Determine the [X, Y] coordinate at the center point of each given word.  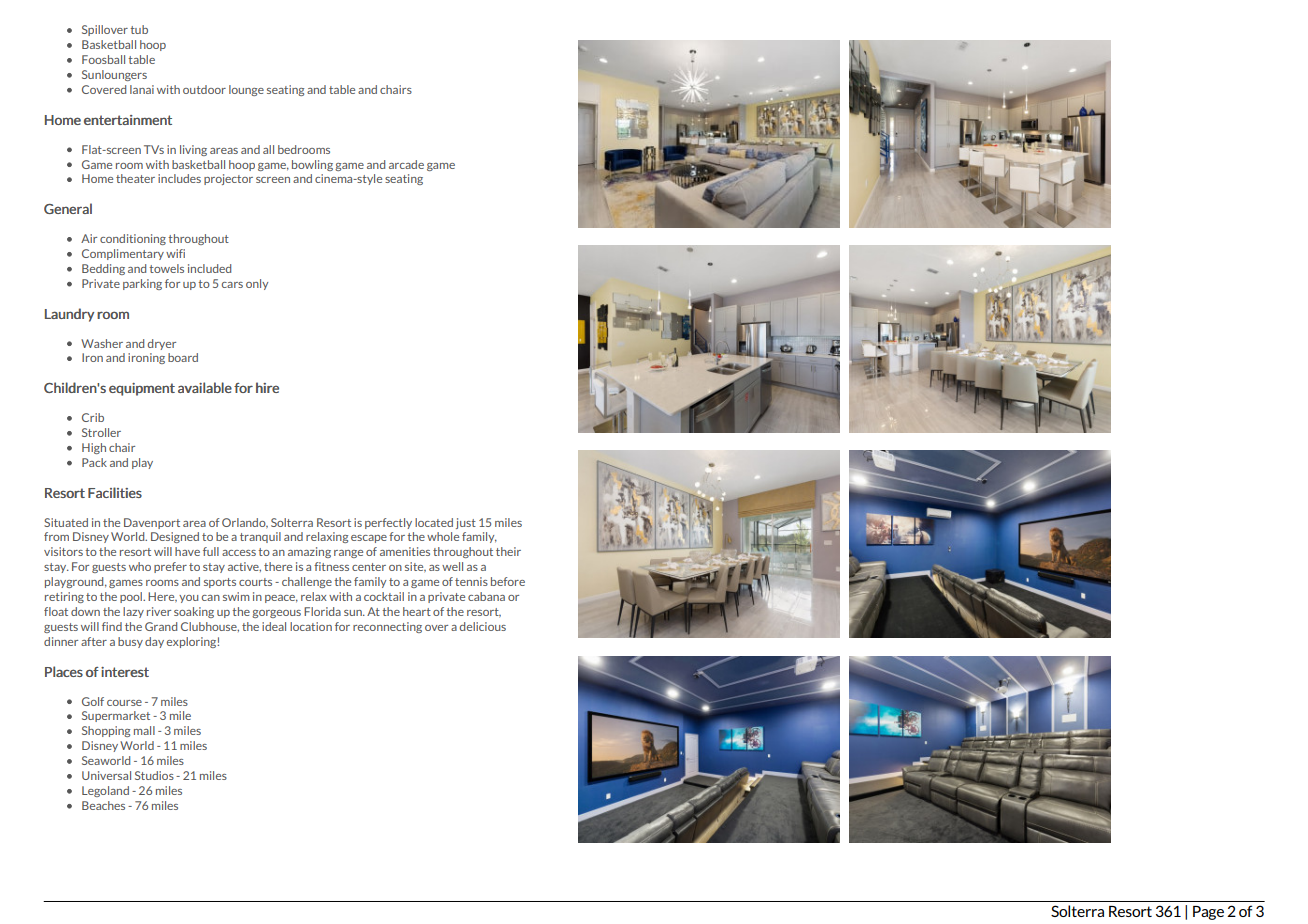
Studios [154, 775]
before [508, 581]
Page [1208, 913]
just [466, 523]
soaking [194, 612]
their [508, 551]
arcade [406, 164]
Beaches [103, 805]
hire [267, 387]
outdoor [204, 89]
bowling [312, 165]
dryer [162, 344]
